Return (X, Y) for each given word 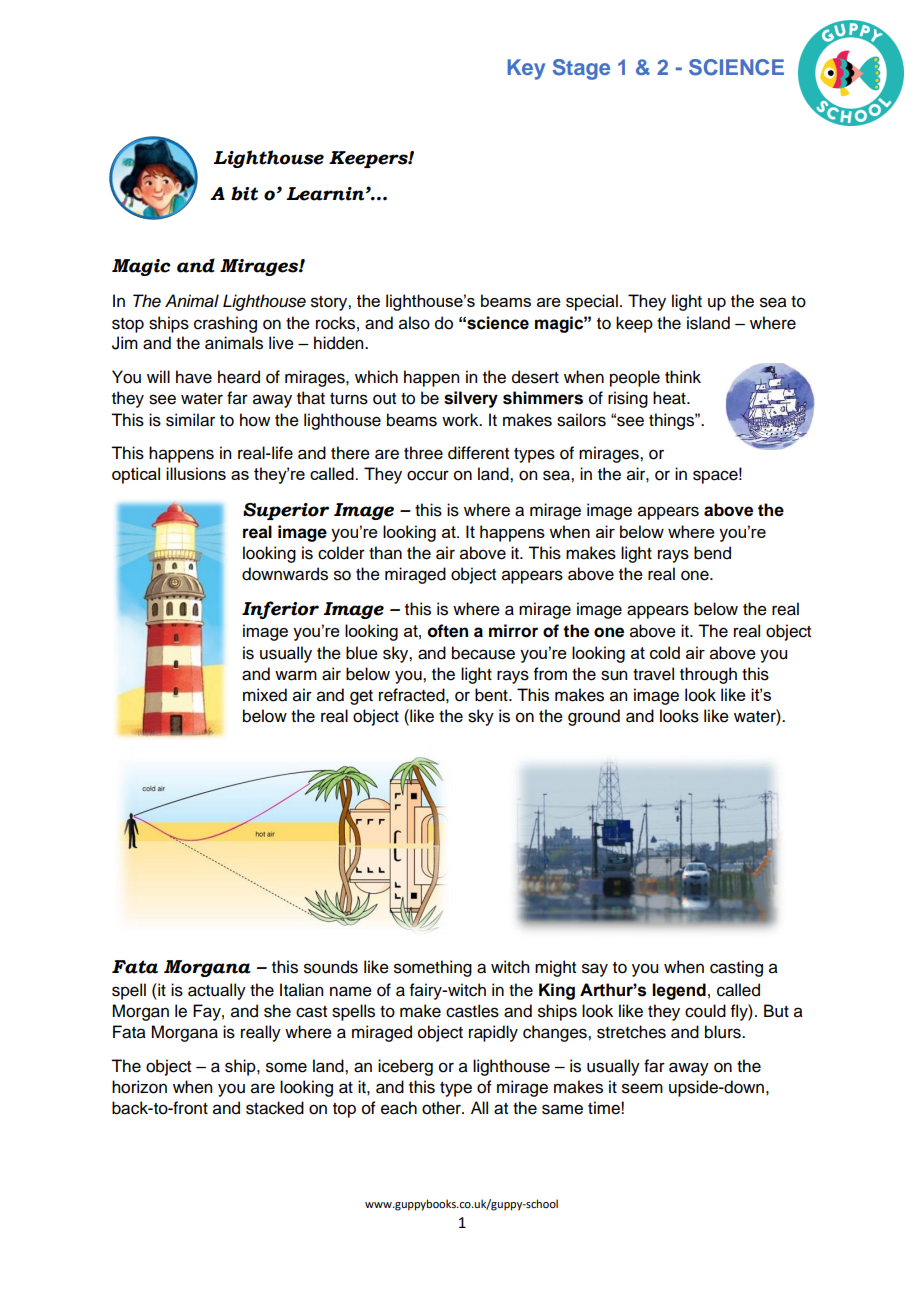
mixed (265, 695)
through (708, 675)
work (461, 420)
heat (670, 398)
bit (244, 193)
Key (526, 69)
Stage (581, 69)
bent (492, 695)
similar (190, 420)
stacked (275, 1108)
